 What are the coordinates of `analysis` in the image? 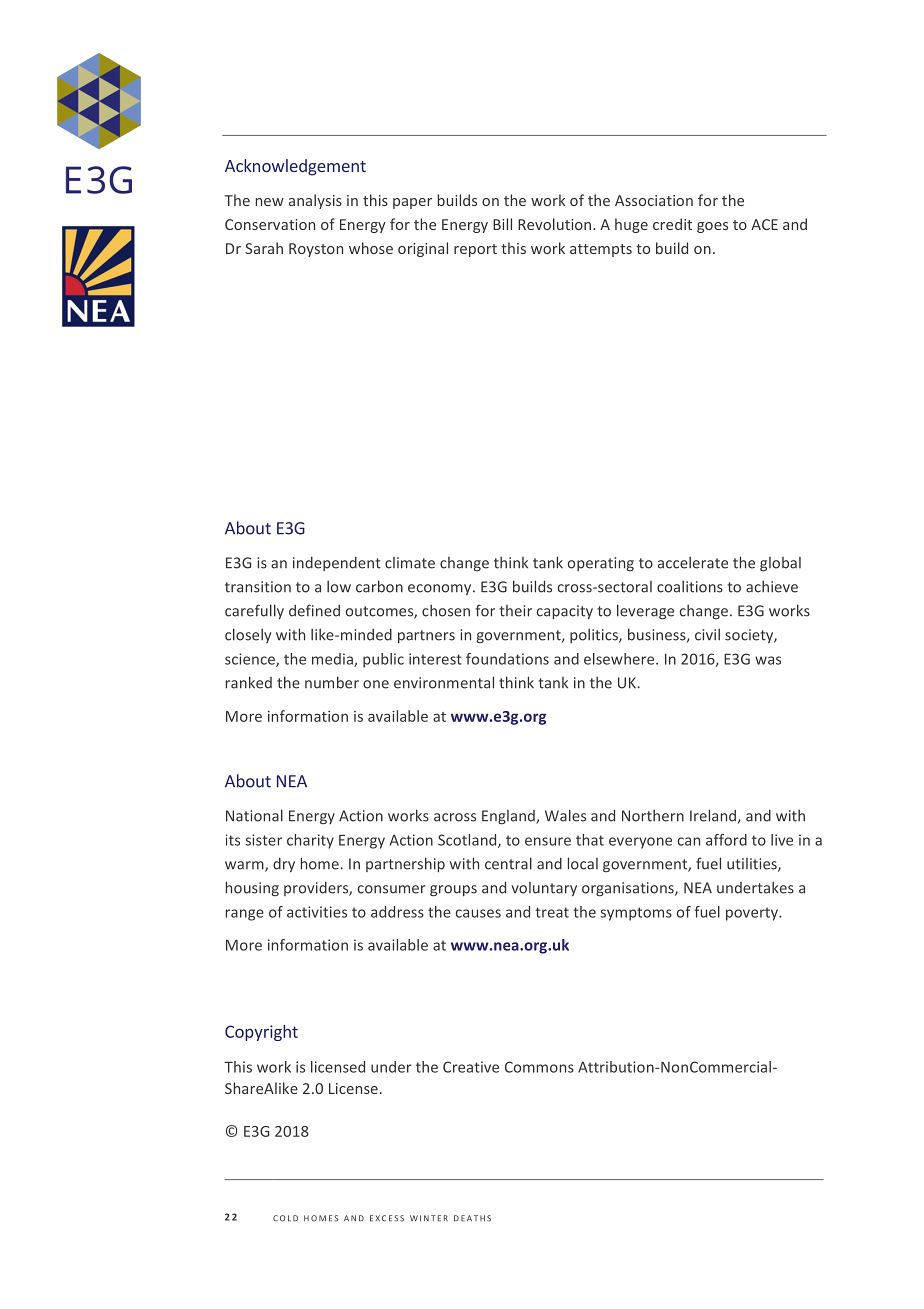 It's located at (315, 201).
